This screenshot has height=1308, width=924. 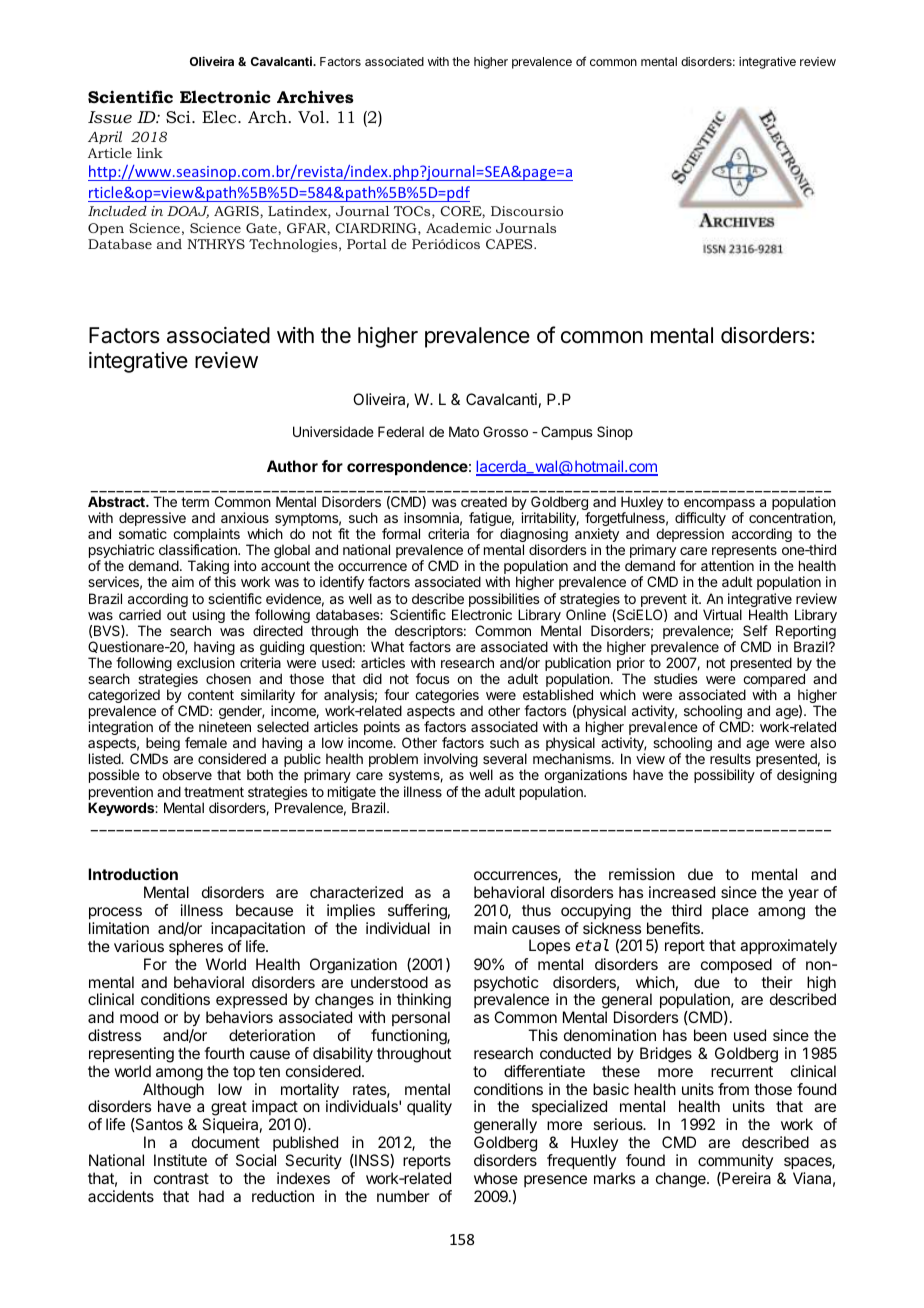 I want to click on CAPES, so click(x=510, y=244).
